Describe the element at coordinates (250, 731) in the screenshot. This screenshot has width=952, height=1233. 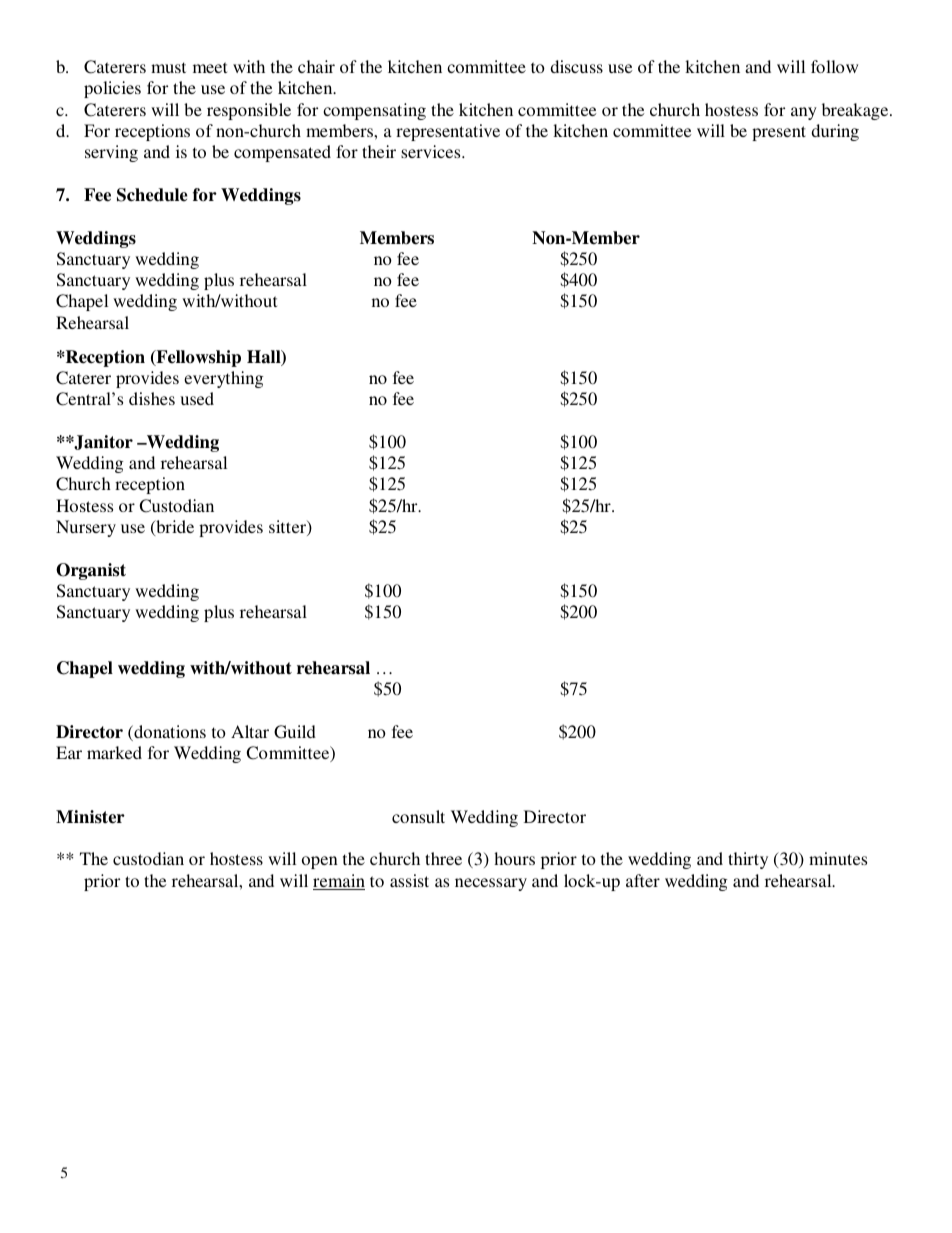
I see `Altar` at that location.
